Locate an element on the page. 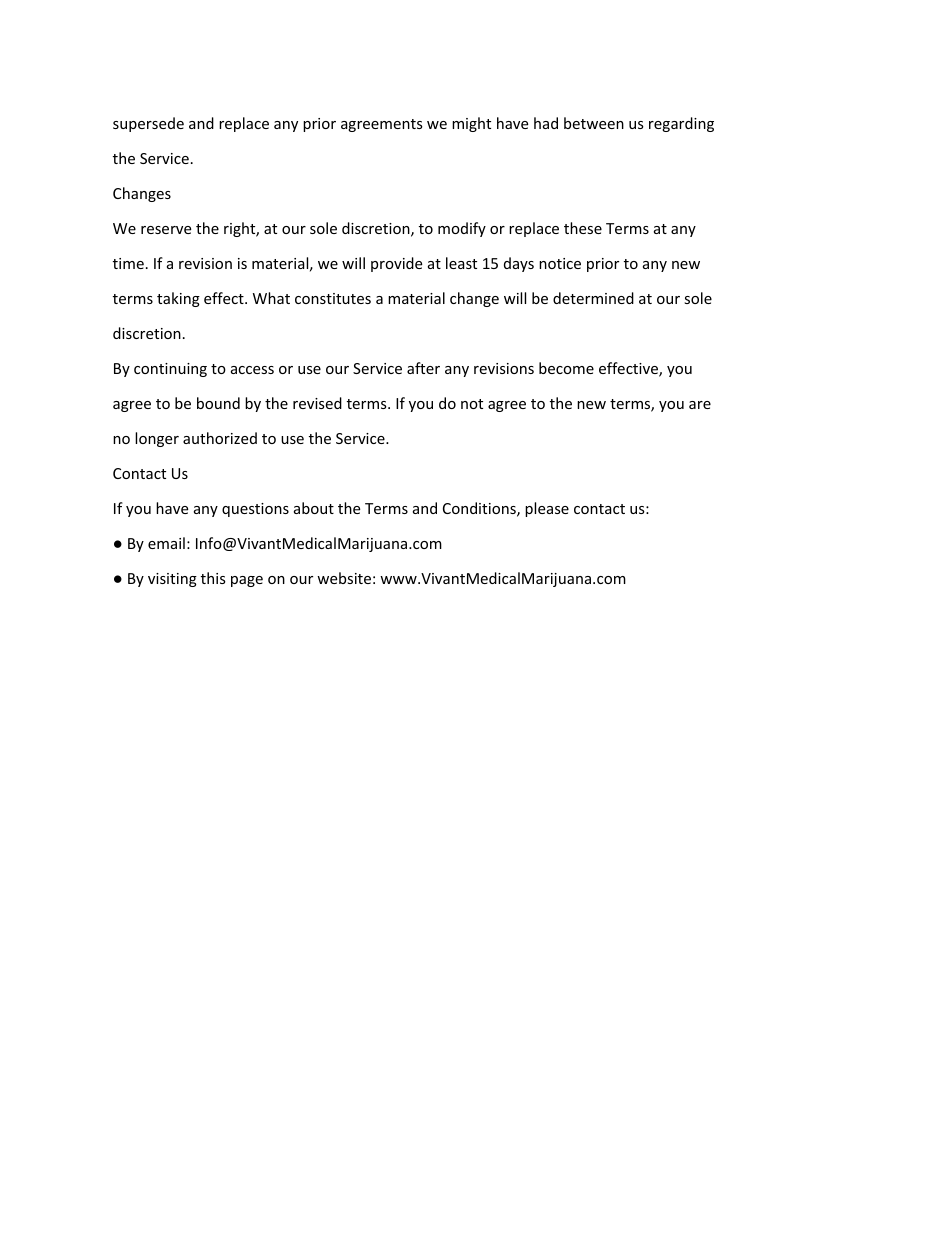 This image has height=1233, width=952. this is located at coordinates (213, 578).
